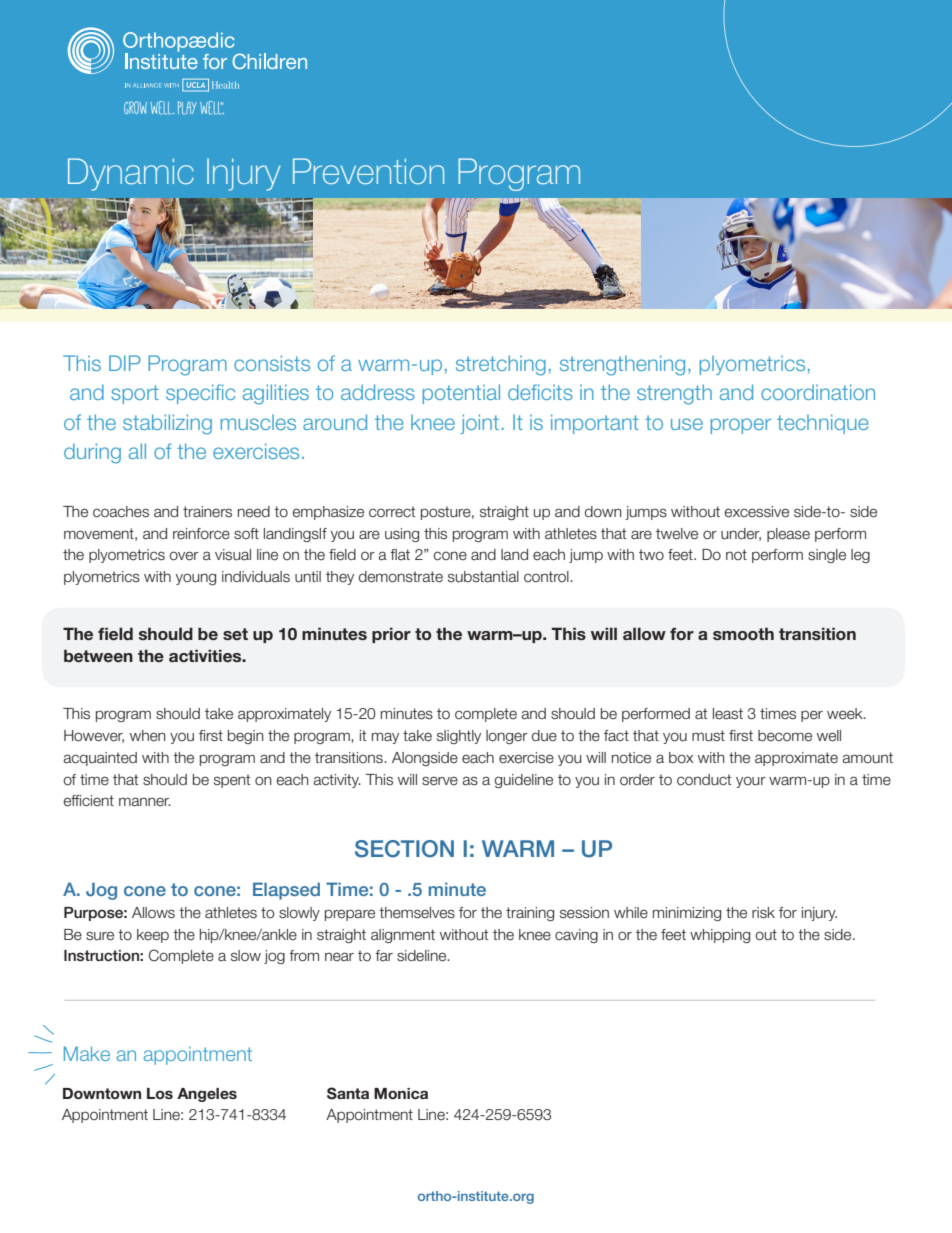 This screenshot has height=1233, width=952. Describe the element at coordinates (160, 1093) in the screenshot. I see `Los` at that location.
